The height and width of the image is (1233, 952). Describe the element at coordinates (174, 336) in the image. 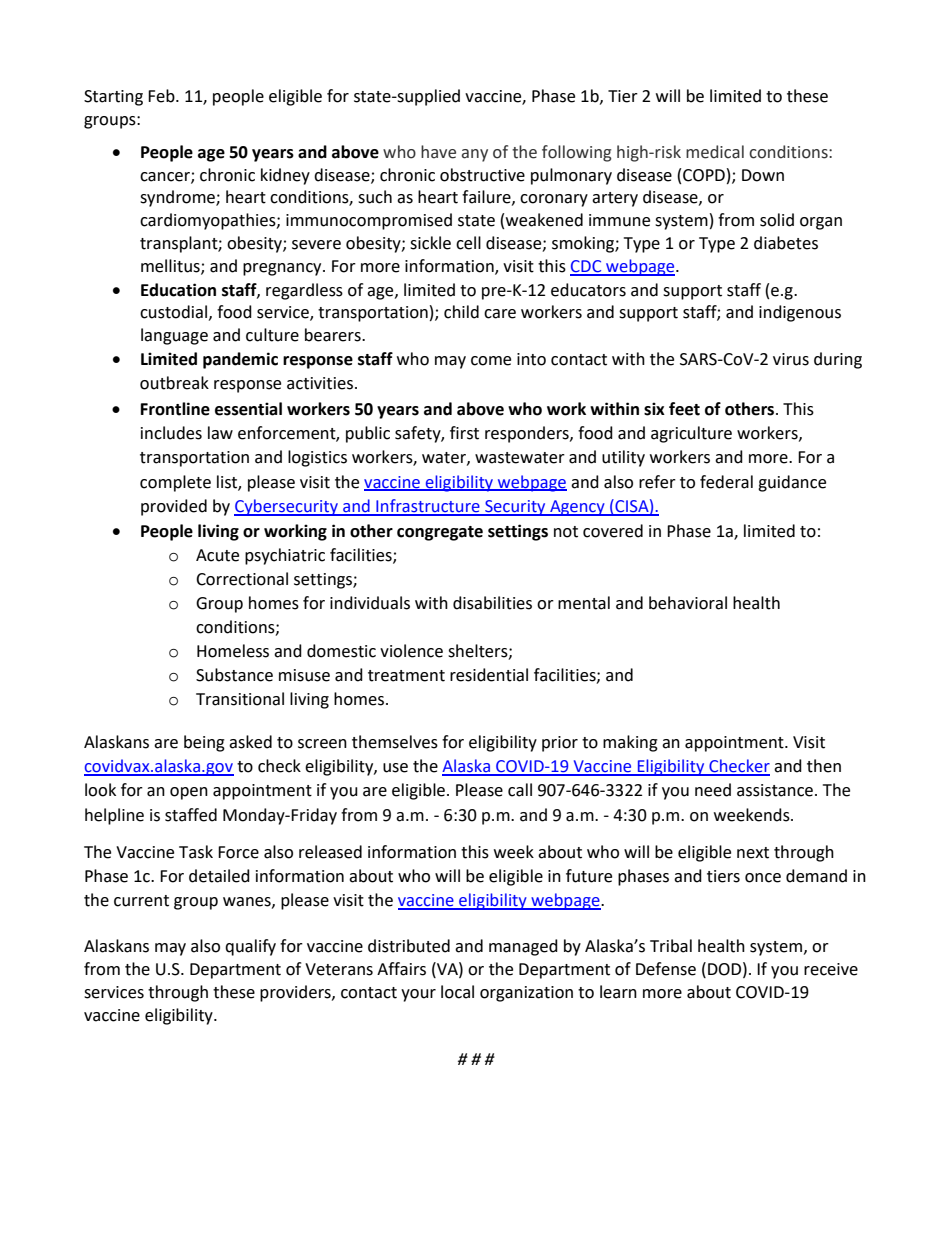

I see `language` at that location.
